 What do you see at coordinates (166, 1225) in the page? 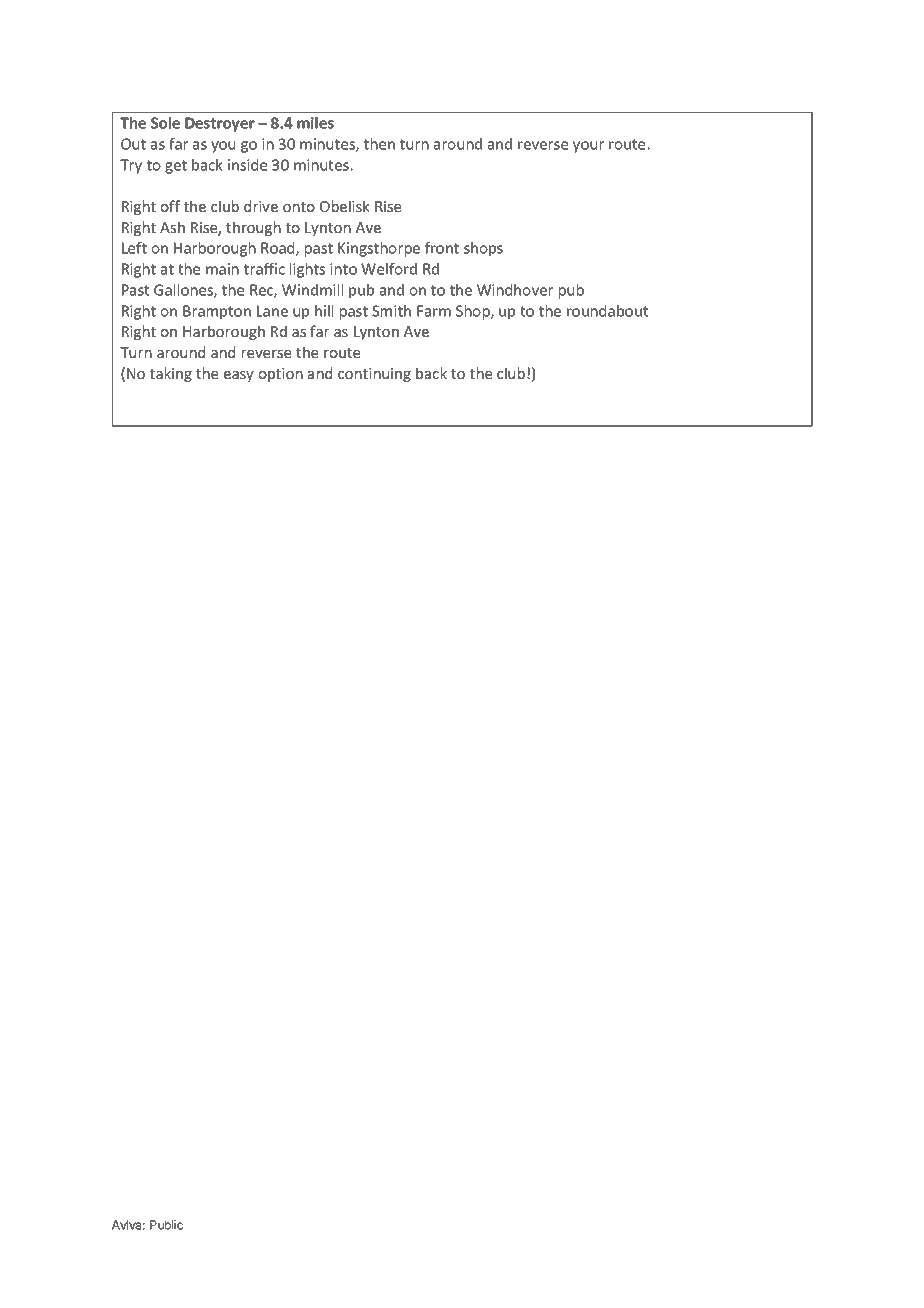
I see `Public` at bounding box center [166, 1225].
